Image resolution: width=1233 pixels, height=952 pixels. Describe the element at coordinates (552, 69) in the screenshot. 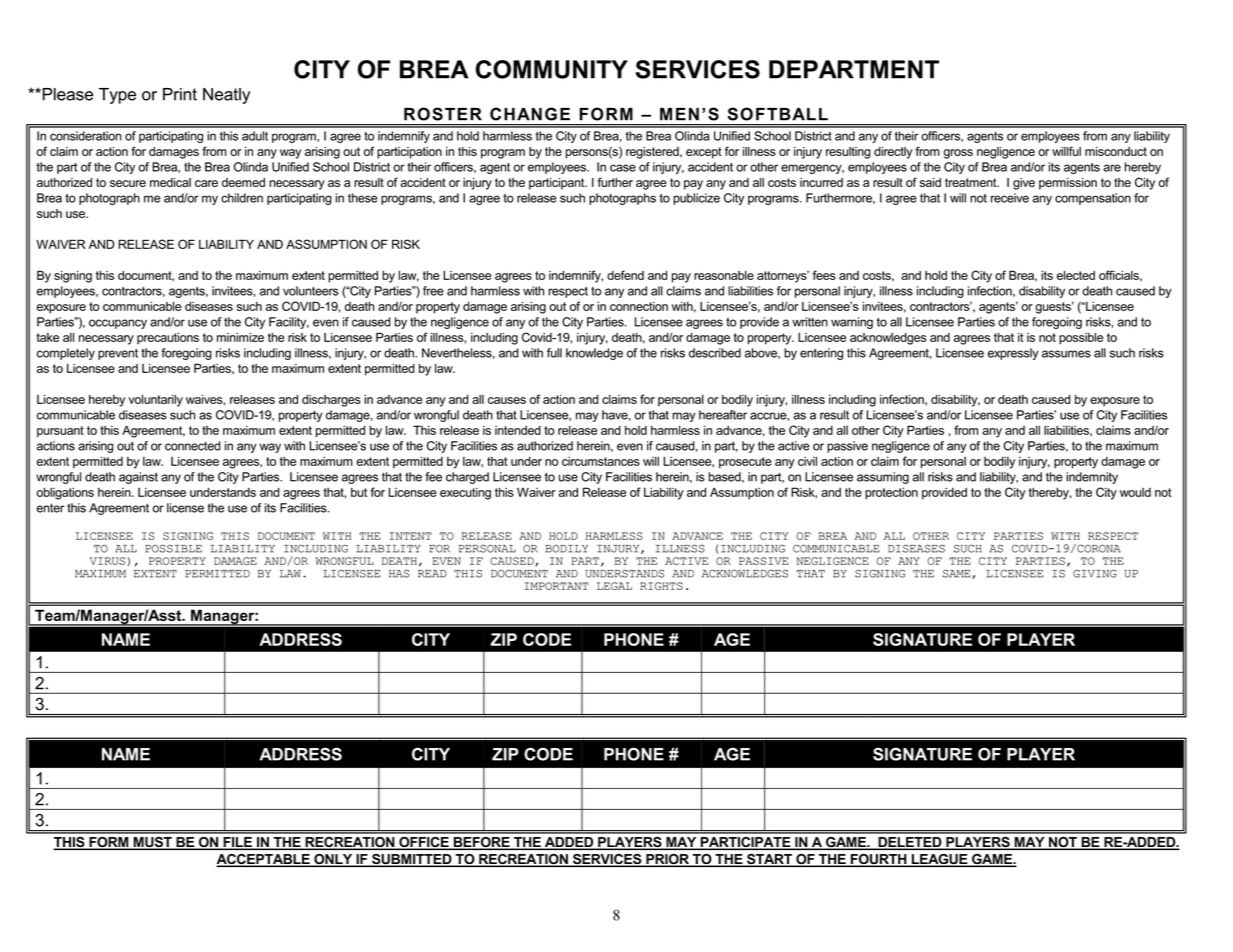

I see `COMMUNITY` at that location.
